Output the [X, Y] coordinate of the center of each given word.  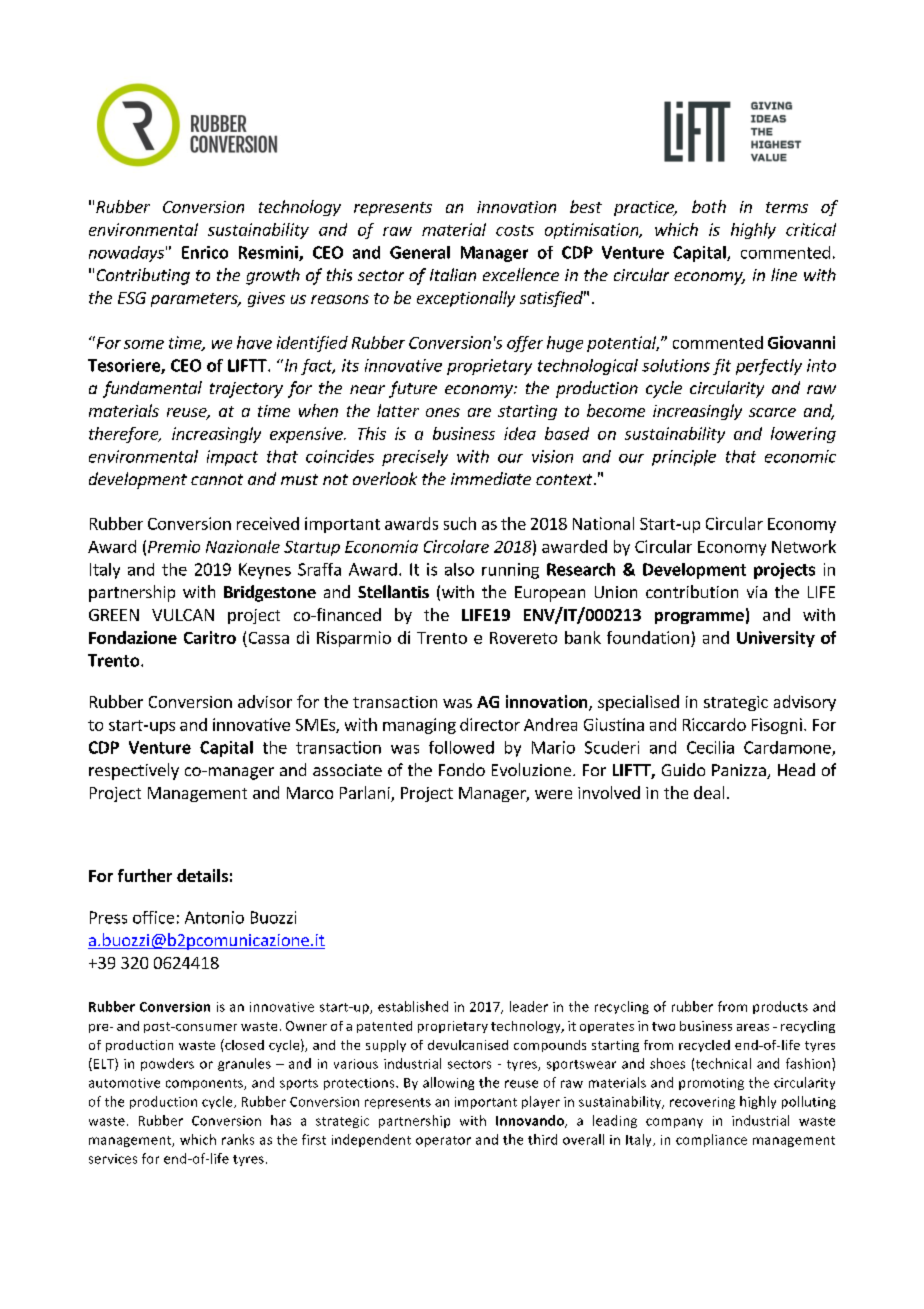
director [490, 724]
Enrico [205, 252]
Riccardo [714, 724]
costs [515, 230]
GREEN [114, 615]
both [709, 206]
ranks [238, 1139]
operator [443, 1141]
